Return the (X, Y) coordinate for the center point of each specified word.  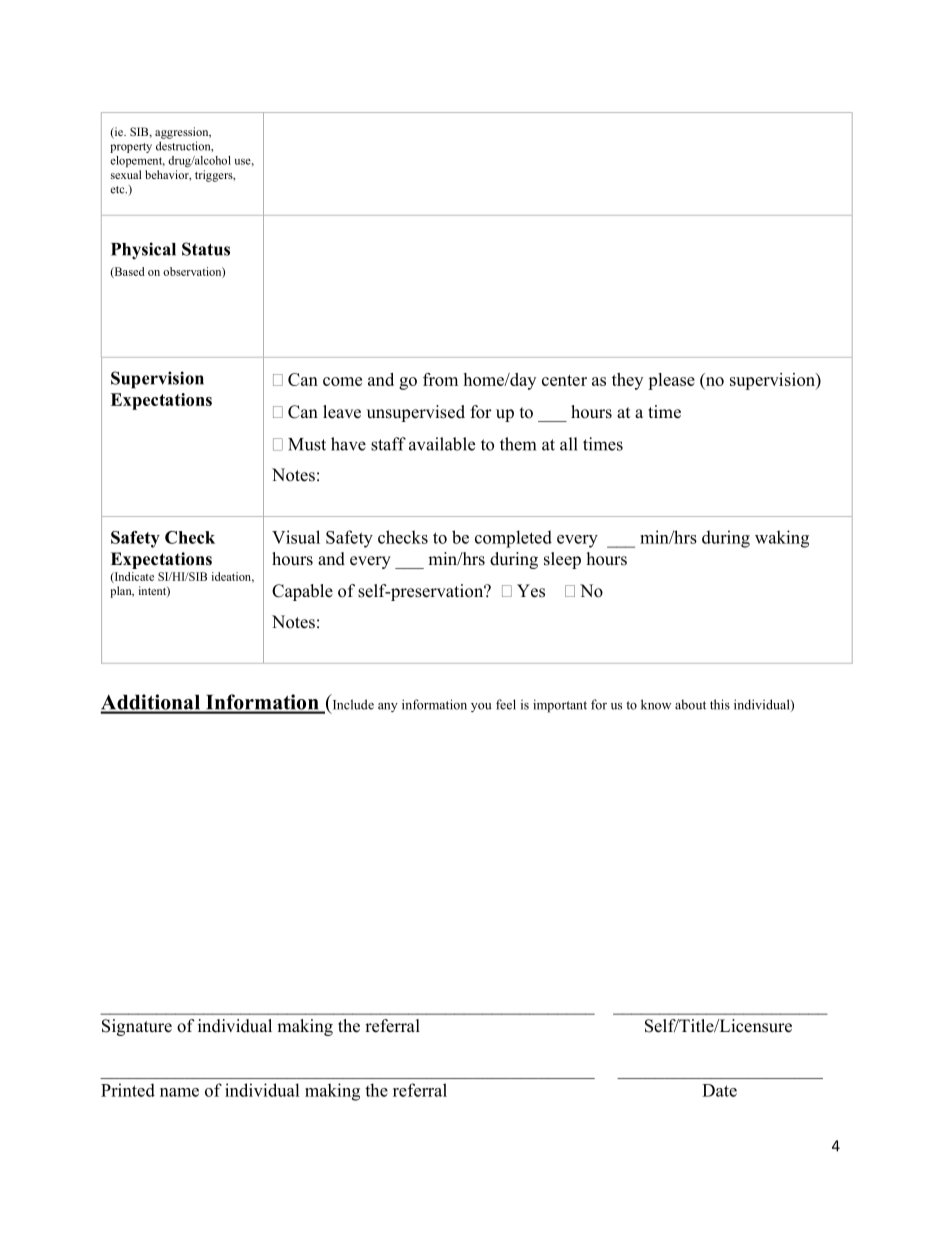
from (440, 379)
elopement (137, 161)
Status (206, 249)
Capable (302, 592)
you (481, 707)
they (627, 381)
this (720, 704)
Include (353, 704)
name (179, 1092)
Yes (531, 591)
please (671, 381)
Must (307, 444)
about (690, 704)
